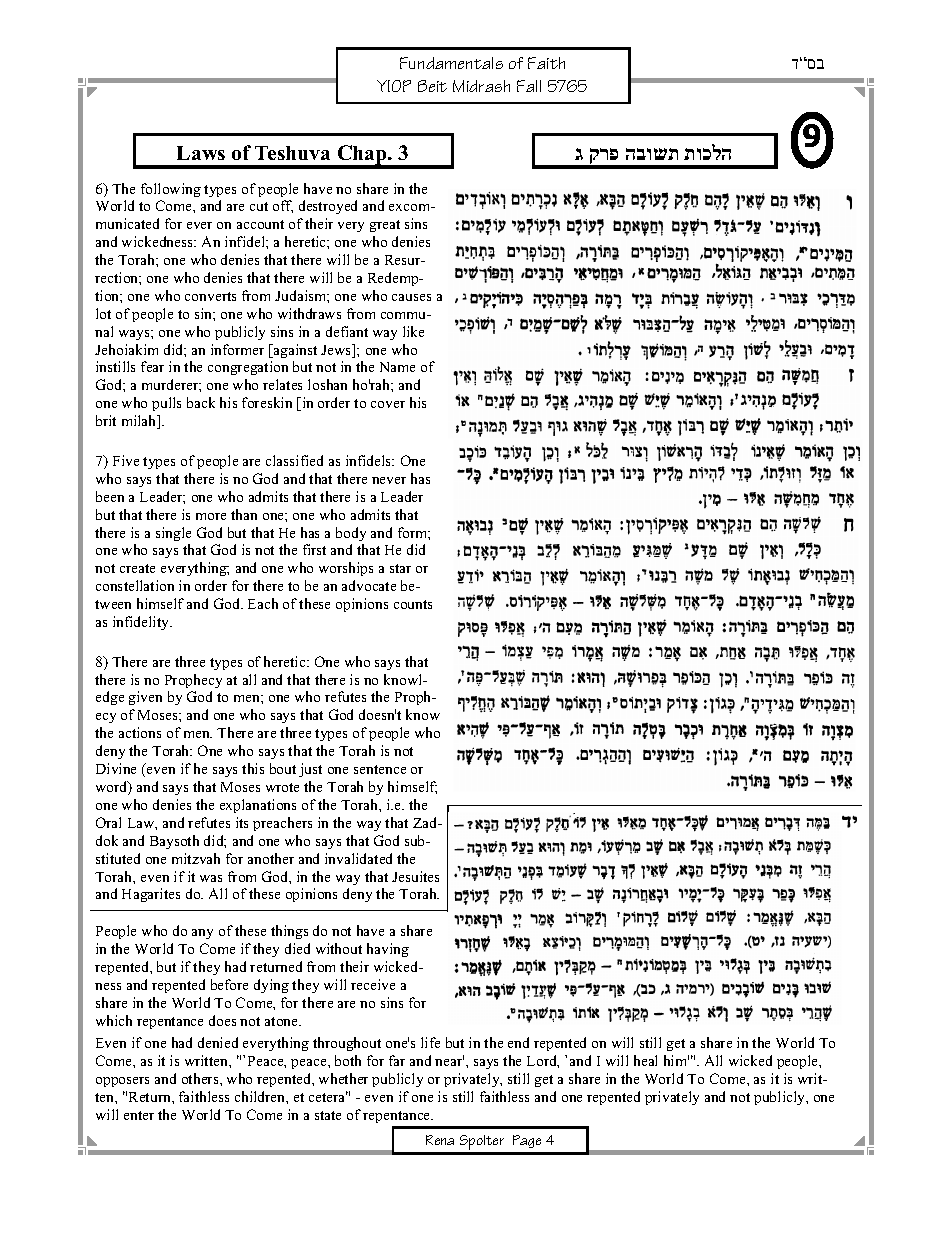 This screenshot has height=1233, width=952. What do you see at coordinates (380, 769) in the screenshot?
I see `sentence` at bounding box center [380, 769].
